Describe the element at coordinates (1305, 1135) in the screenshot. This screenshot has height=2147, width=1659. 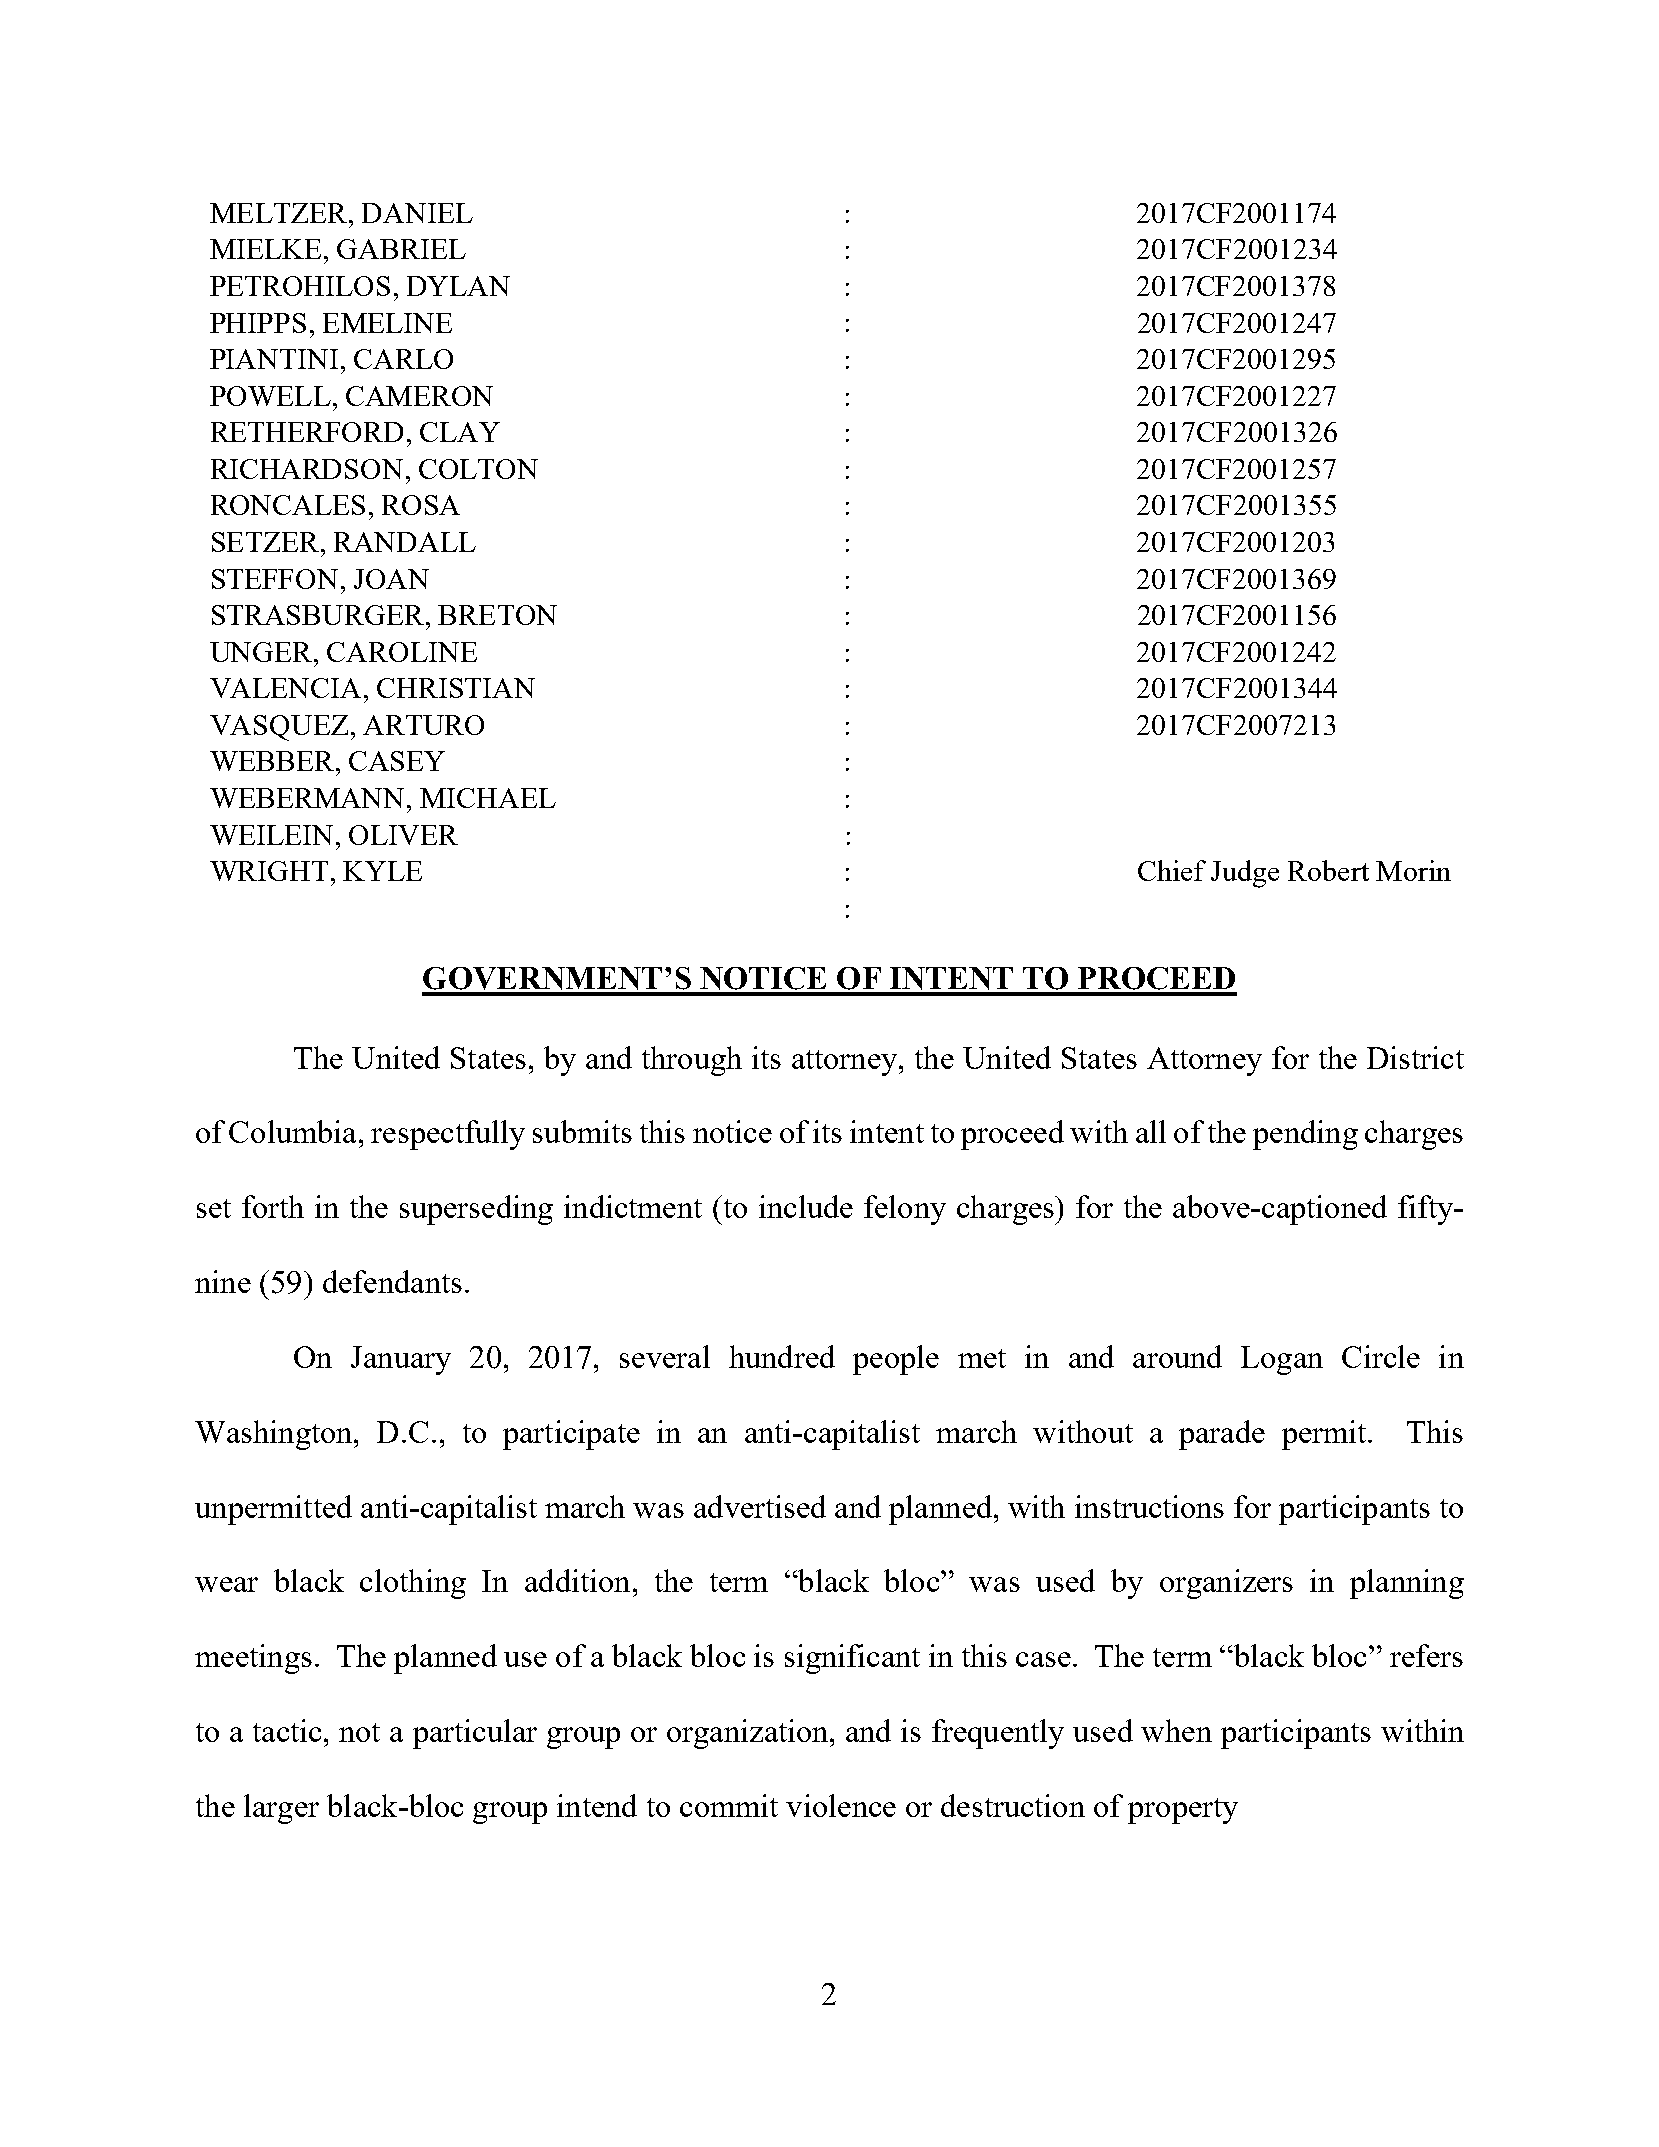
I see `pending` at that location.
